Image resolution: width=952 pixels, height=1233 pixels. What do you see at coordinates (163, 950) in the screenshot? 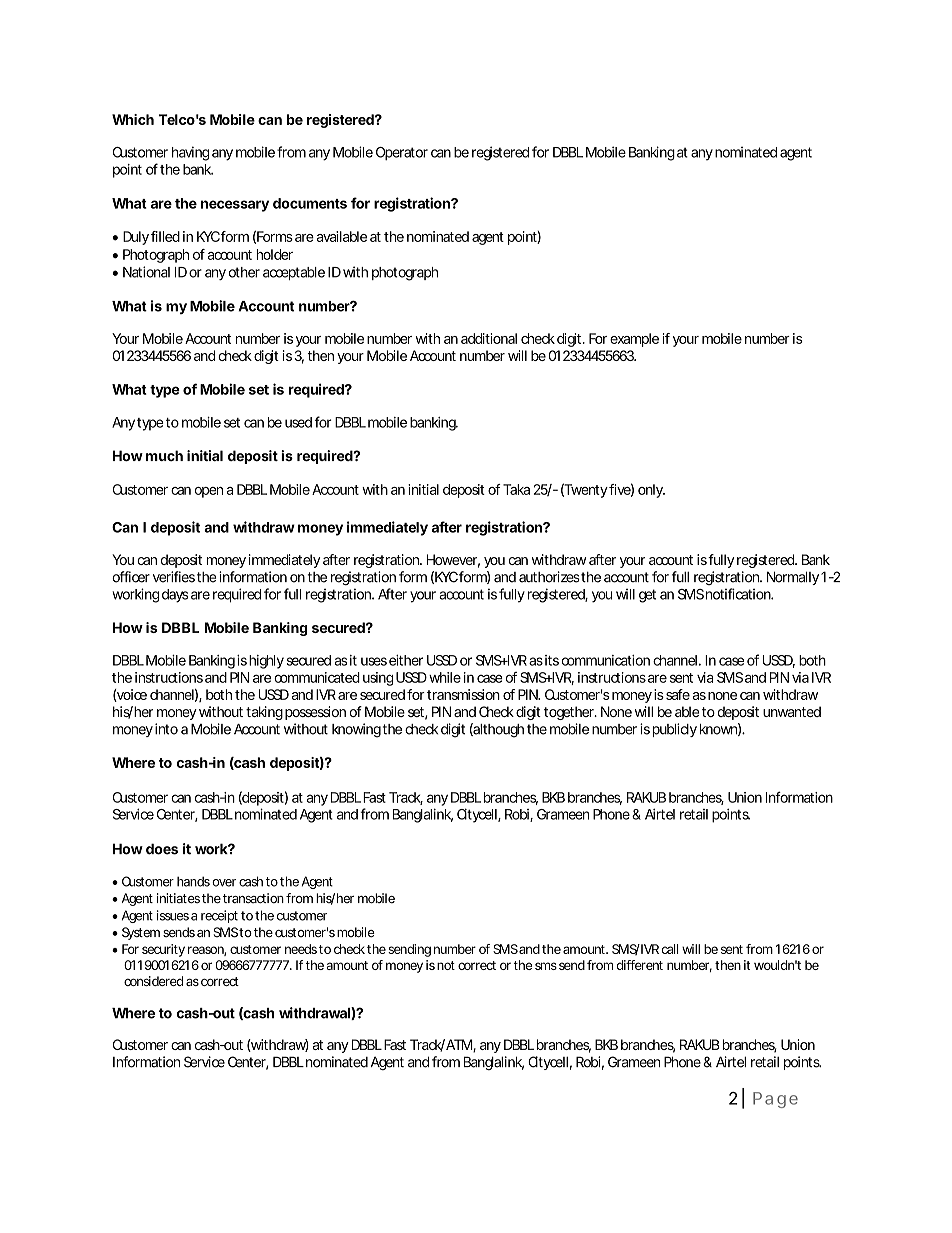
I see `security` at bounding box center [163, 950].
